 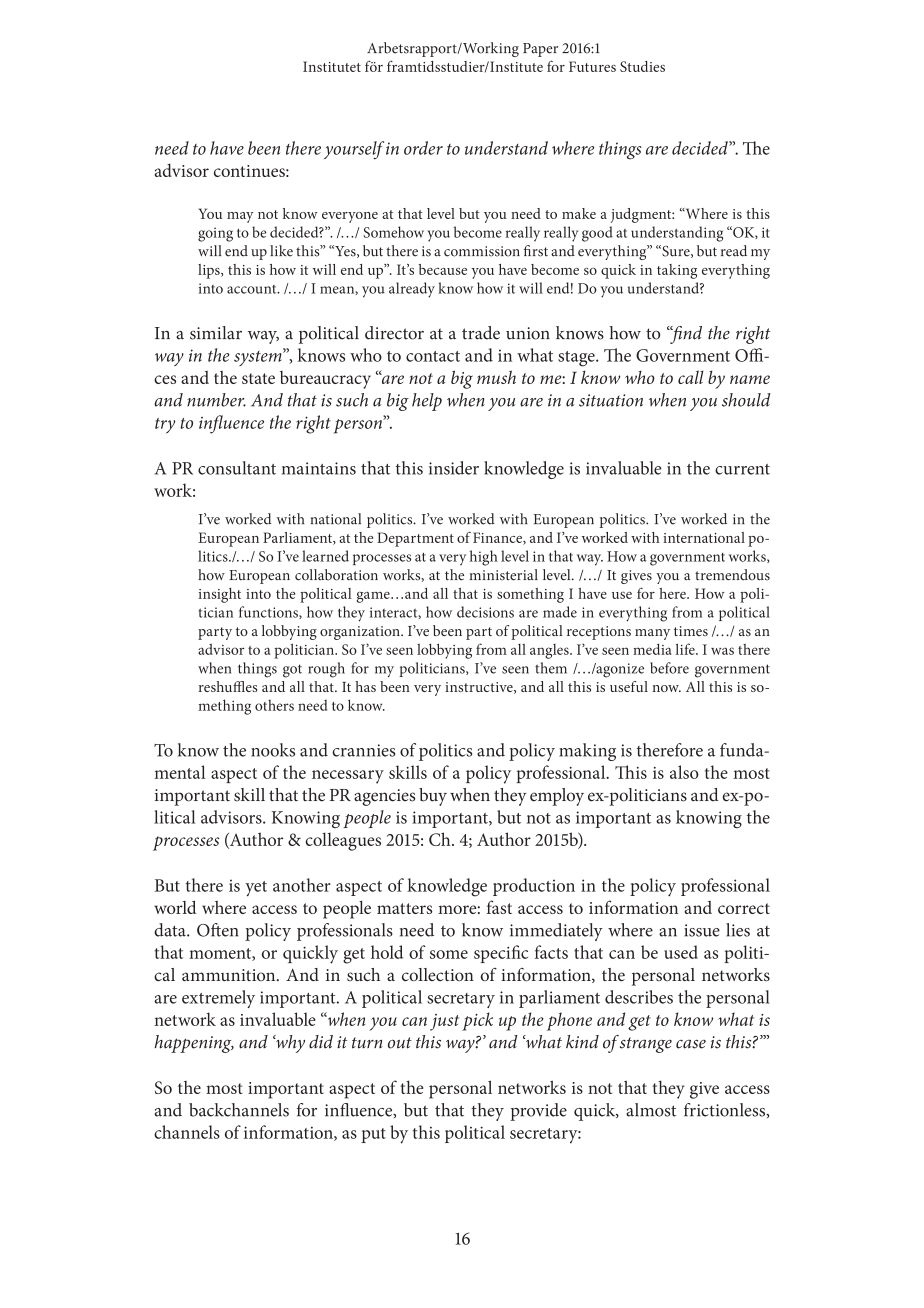 I want to click on case, so click(x=691, y=1044).
